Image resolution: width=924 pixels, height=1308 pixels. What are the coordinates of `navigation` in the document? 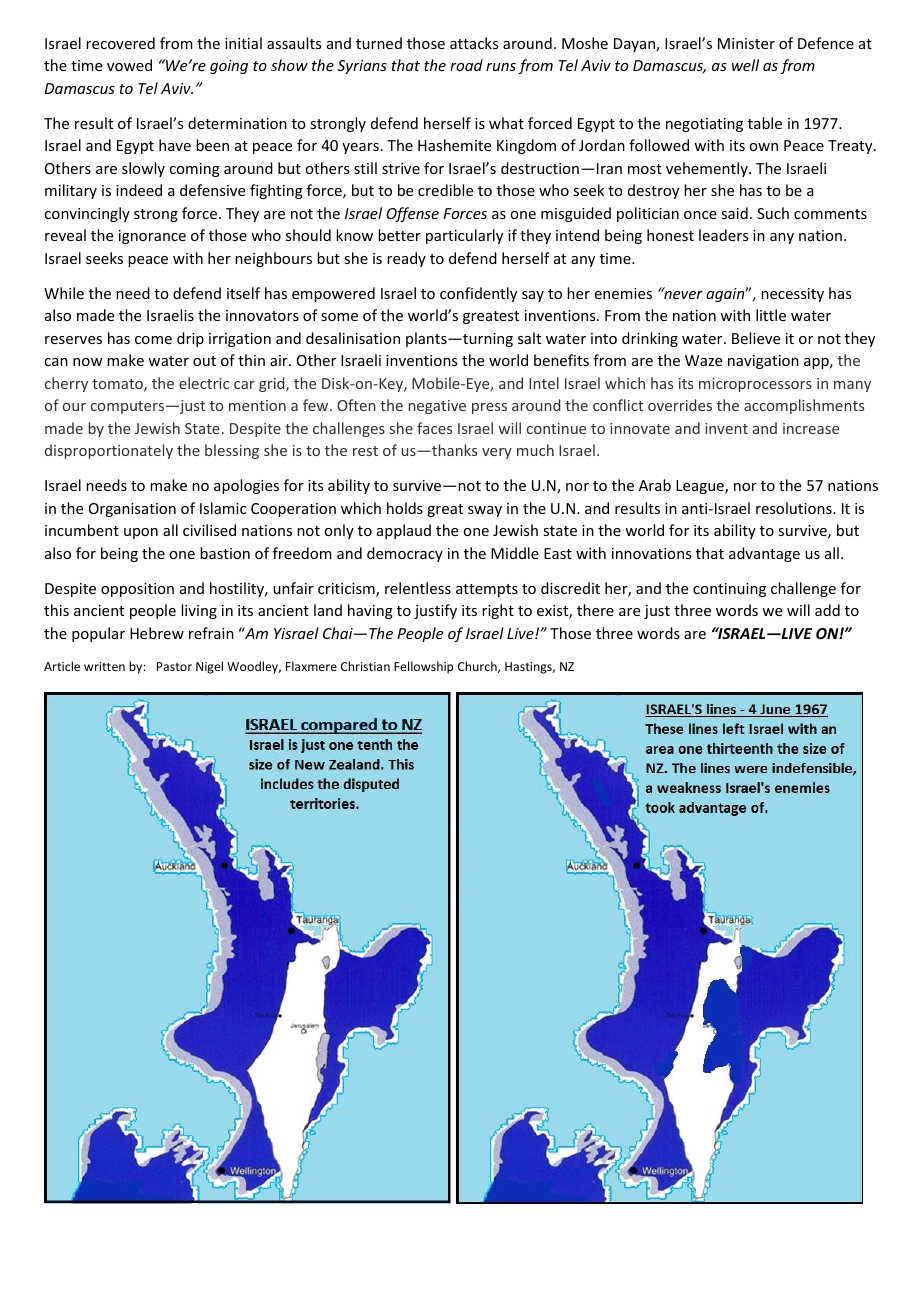 It's located at (763, 362).
